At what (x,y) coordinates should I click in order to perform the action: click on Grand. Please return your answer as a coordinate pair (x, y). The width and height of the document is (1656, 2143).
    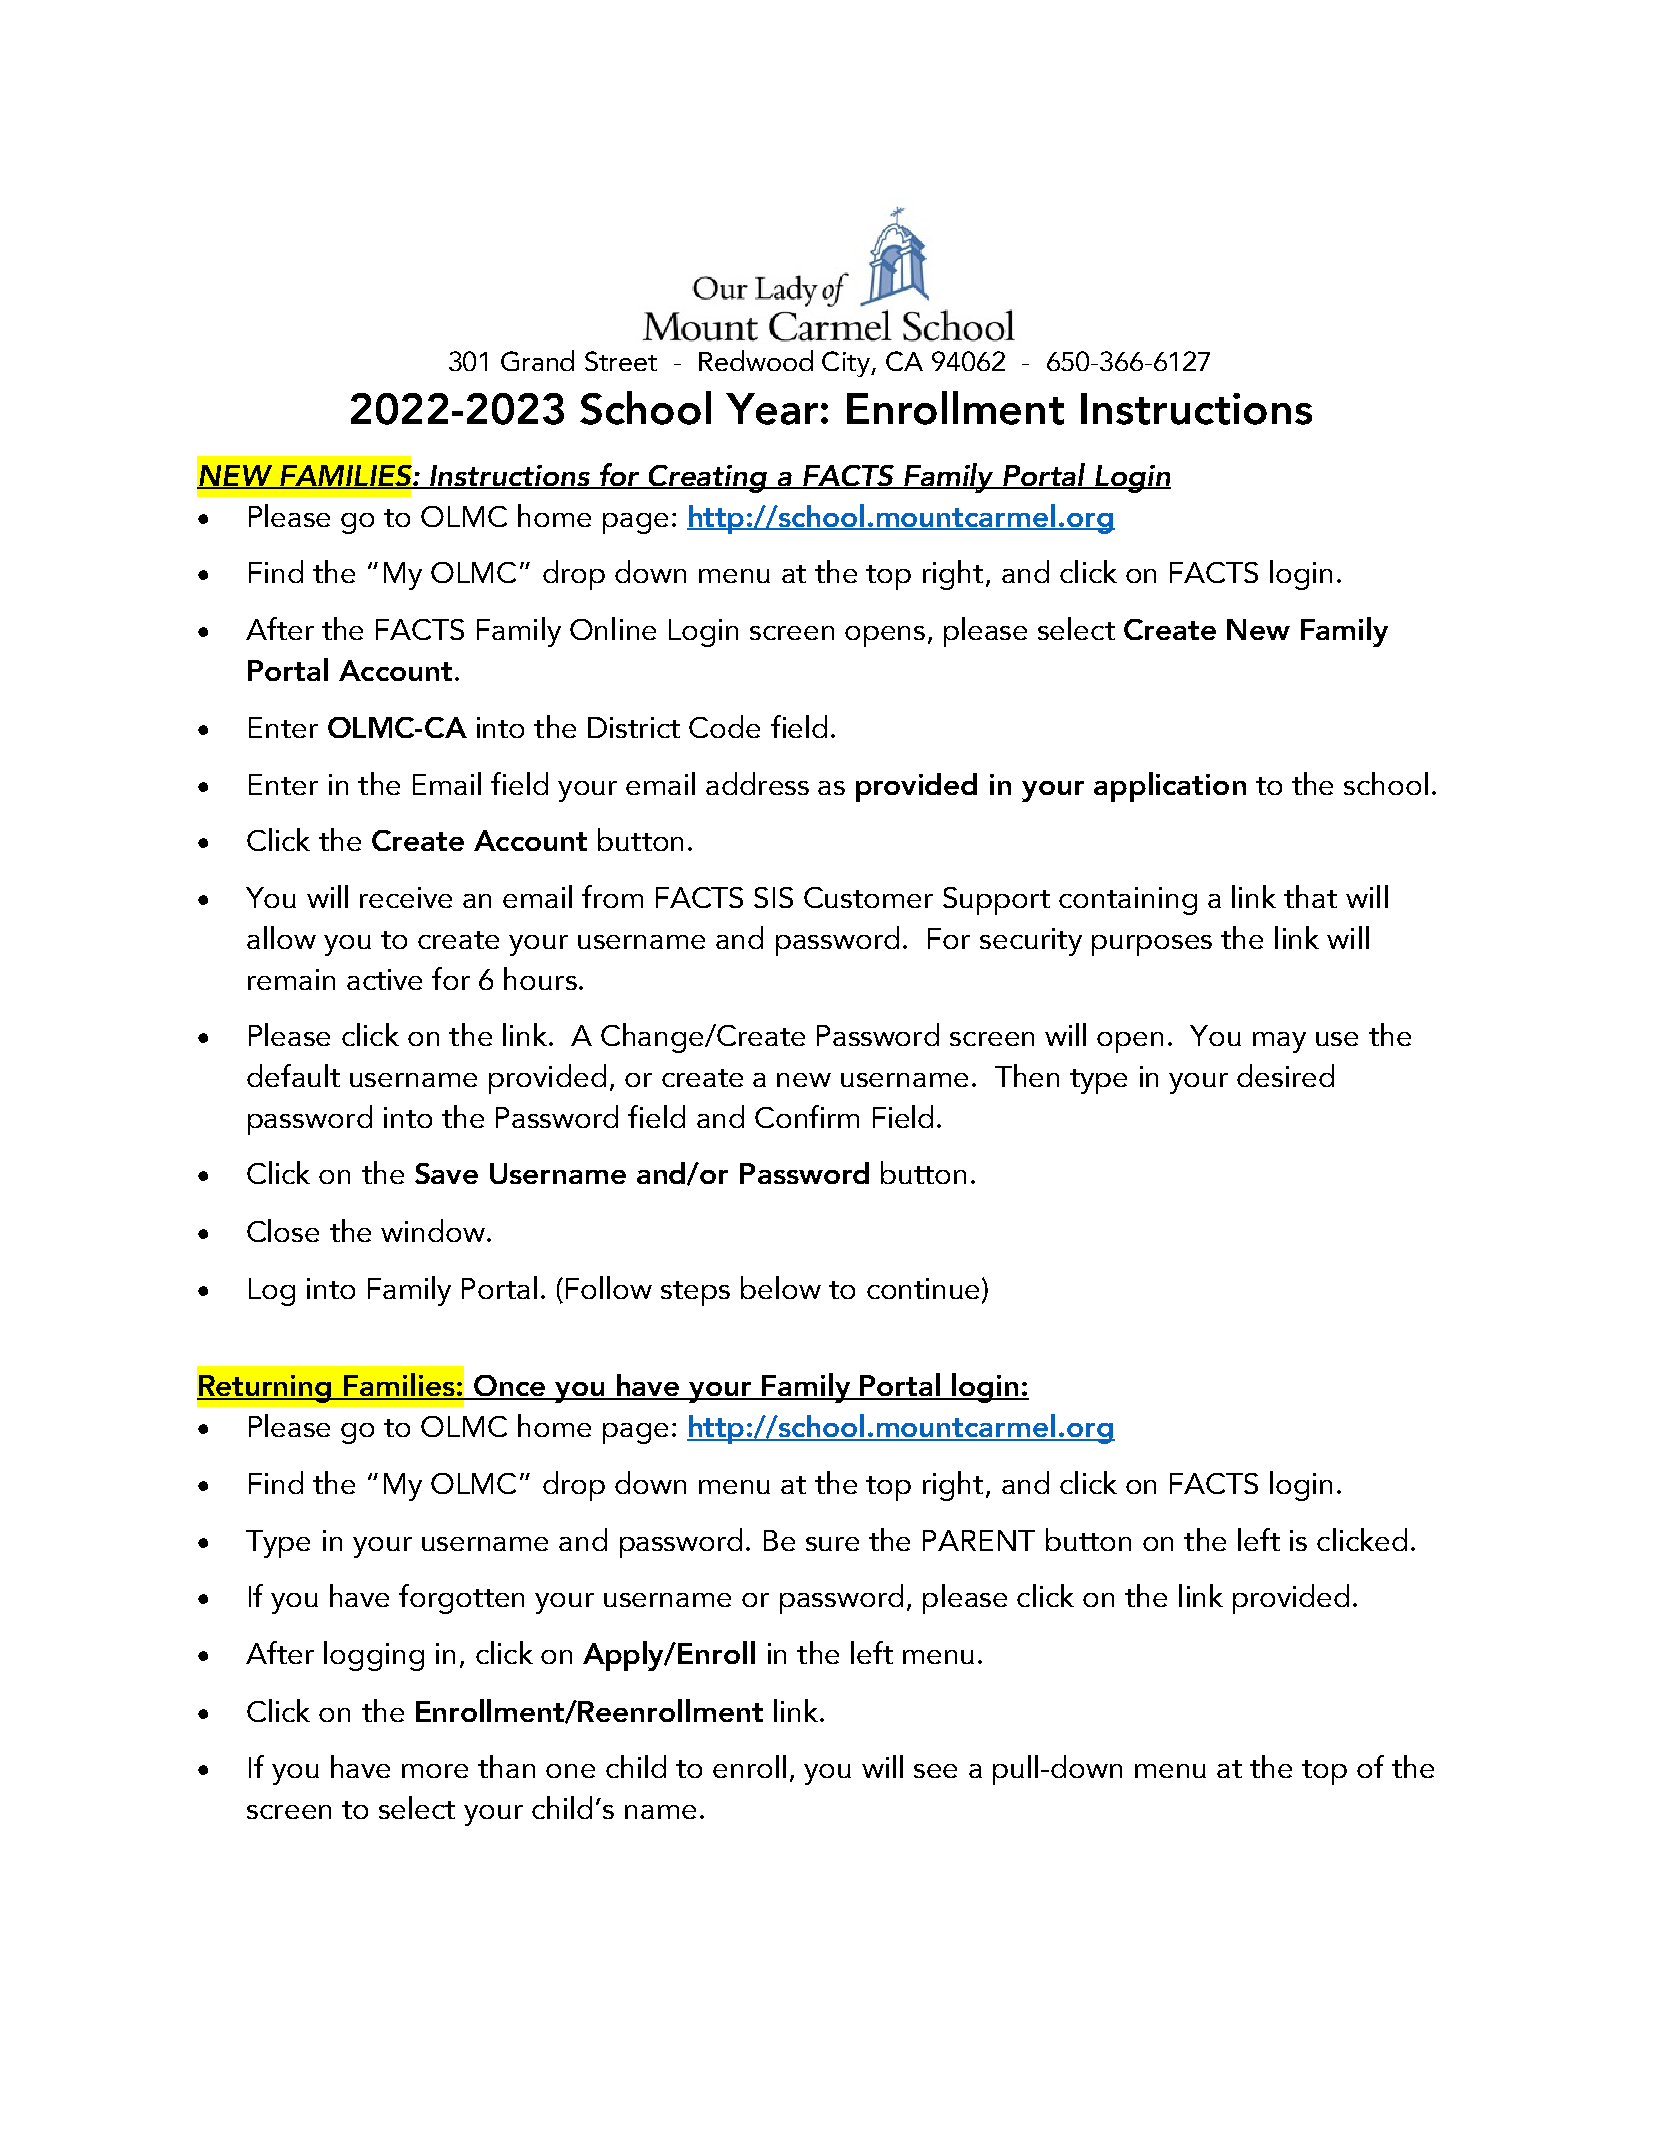
    Looking at the image, I should click on (537, 360).
